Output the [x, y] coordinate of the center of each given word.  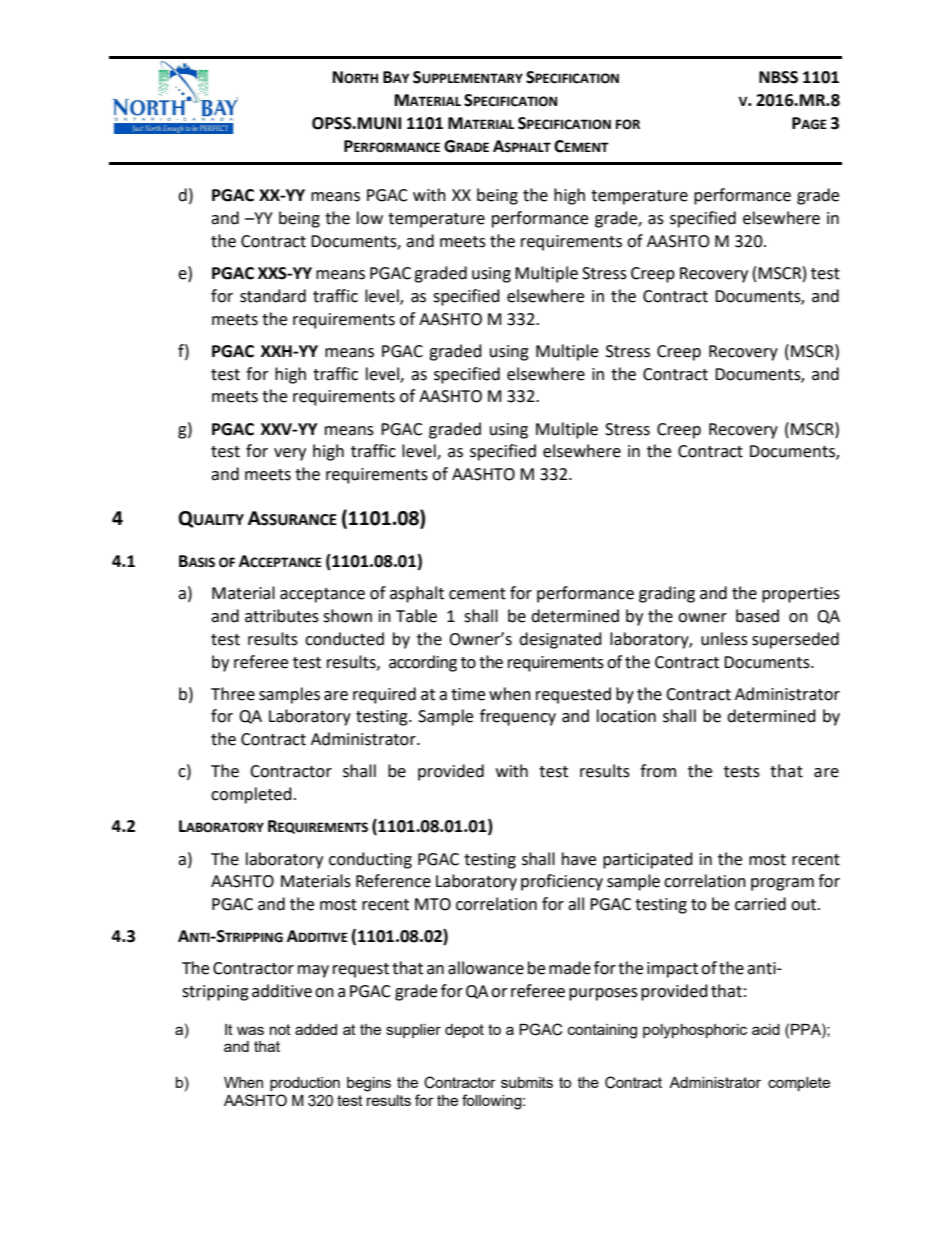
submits [527, 1082]
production [305, 1084]
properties [801, 595]
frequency [518, 717]
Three [233, 694]
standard [273, 296]
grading [667, 594]
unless [724, 639]
